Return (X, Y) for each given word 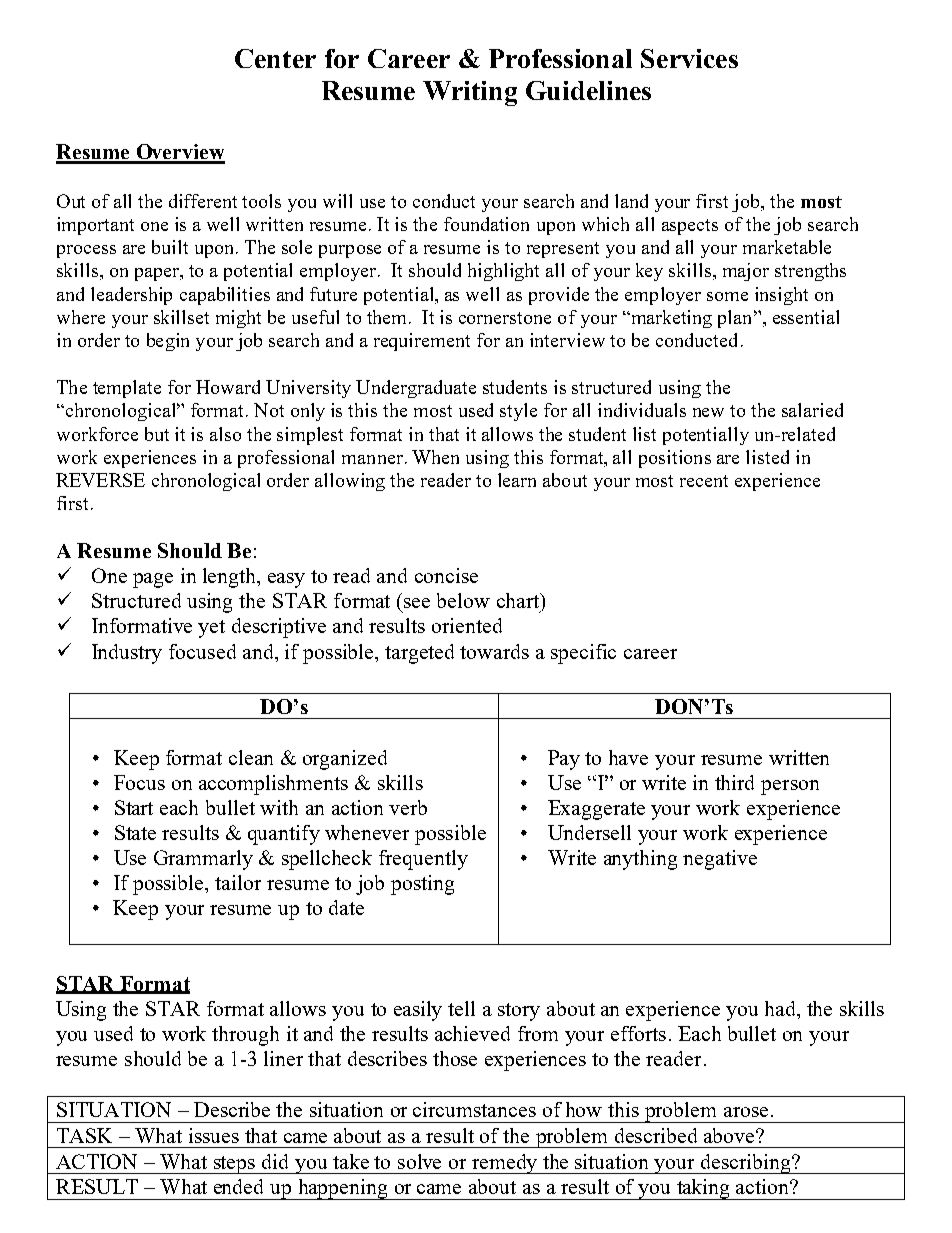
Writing (470, 93)
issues (214, 1135)
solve (419, 1161)
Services (689, 58)
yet (211, 629)
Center (275, 58)
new (708, 412)
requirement (422, 342)
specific (583, 654)
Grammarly (203, 860)
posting (422, 885)
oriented (467, 625)
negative (720, 860)
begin (168, 342)
